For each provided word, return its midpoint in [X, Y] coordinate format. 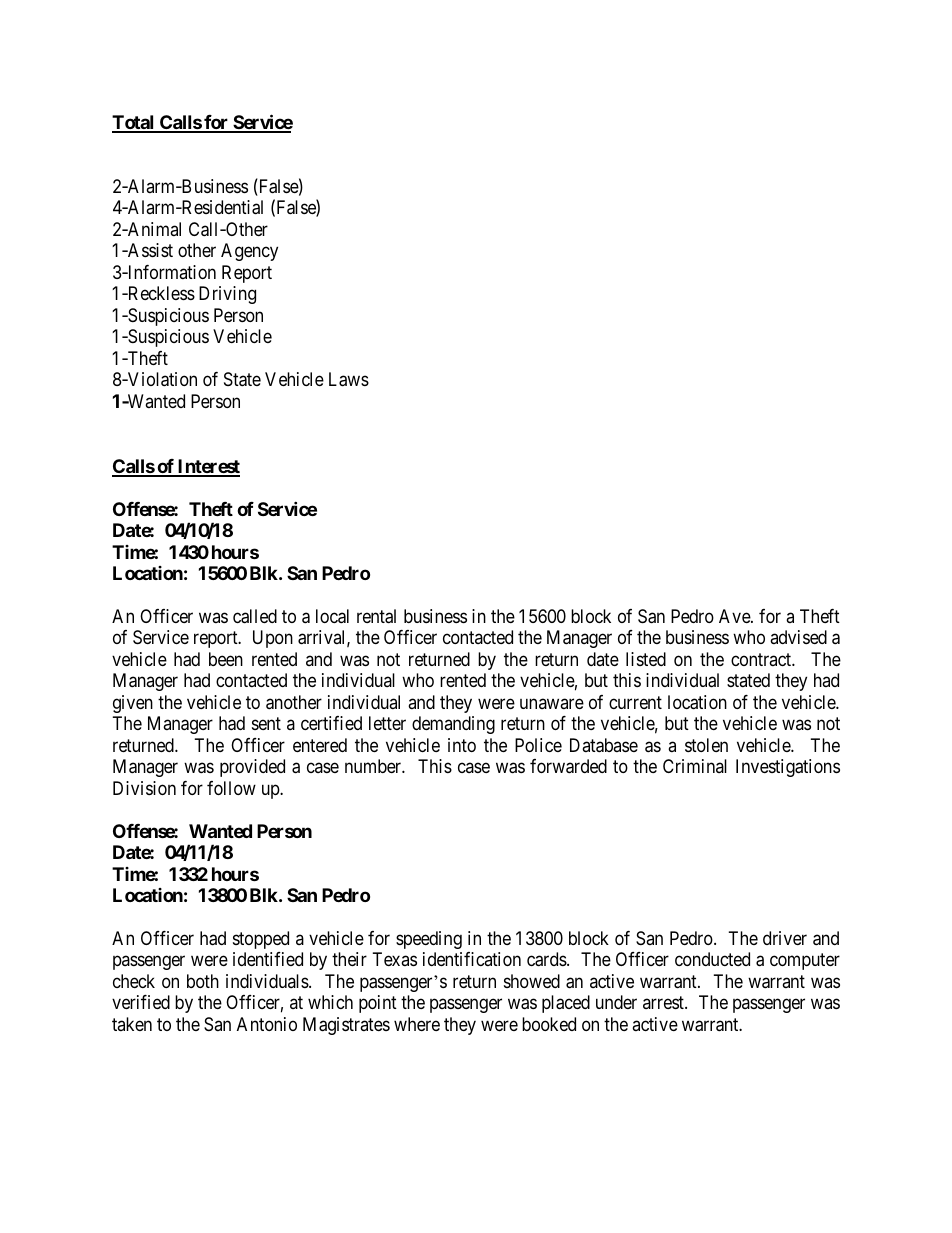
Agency [249, 252]
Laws [349, 379]
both [203, 981]
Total [134, 123]
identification [472, 959]
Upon [273, 639]
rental [376, 616]
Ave [735, 616]
